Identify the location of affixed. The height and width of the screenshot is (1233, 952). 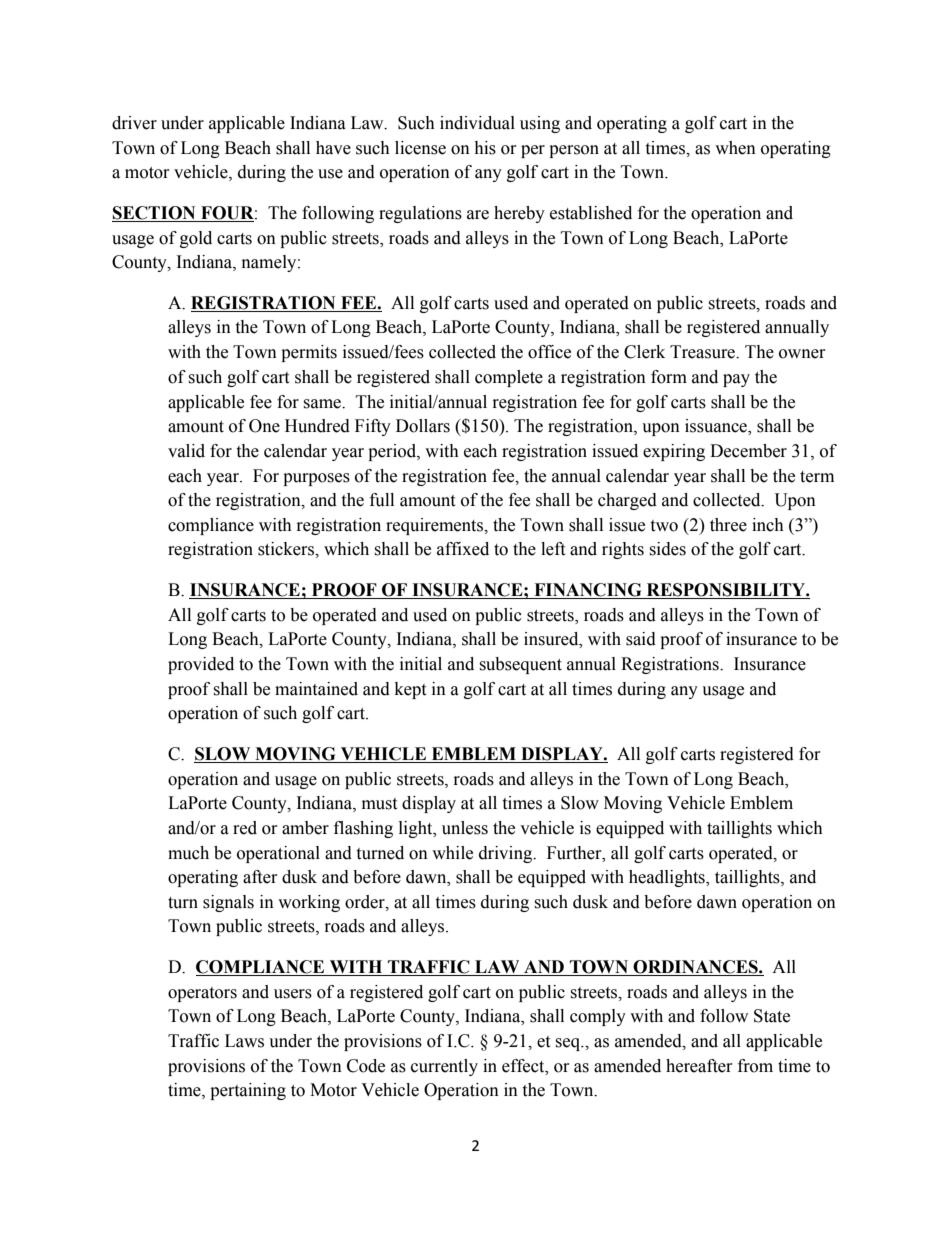
(463, 549).
